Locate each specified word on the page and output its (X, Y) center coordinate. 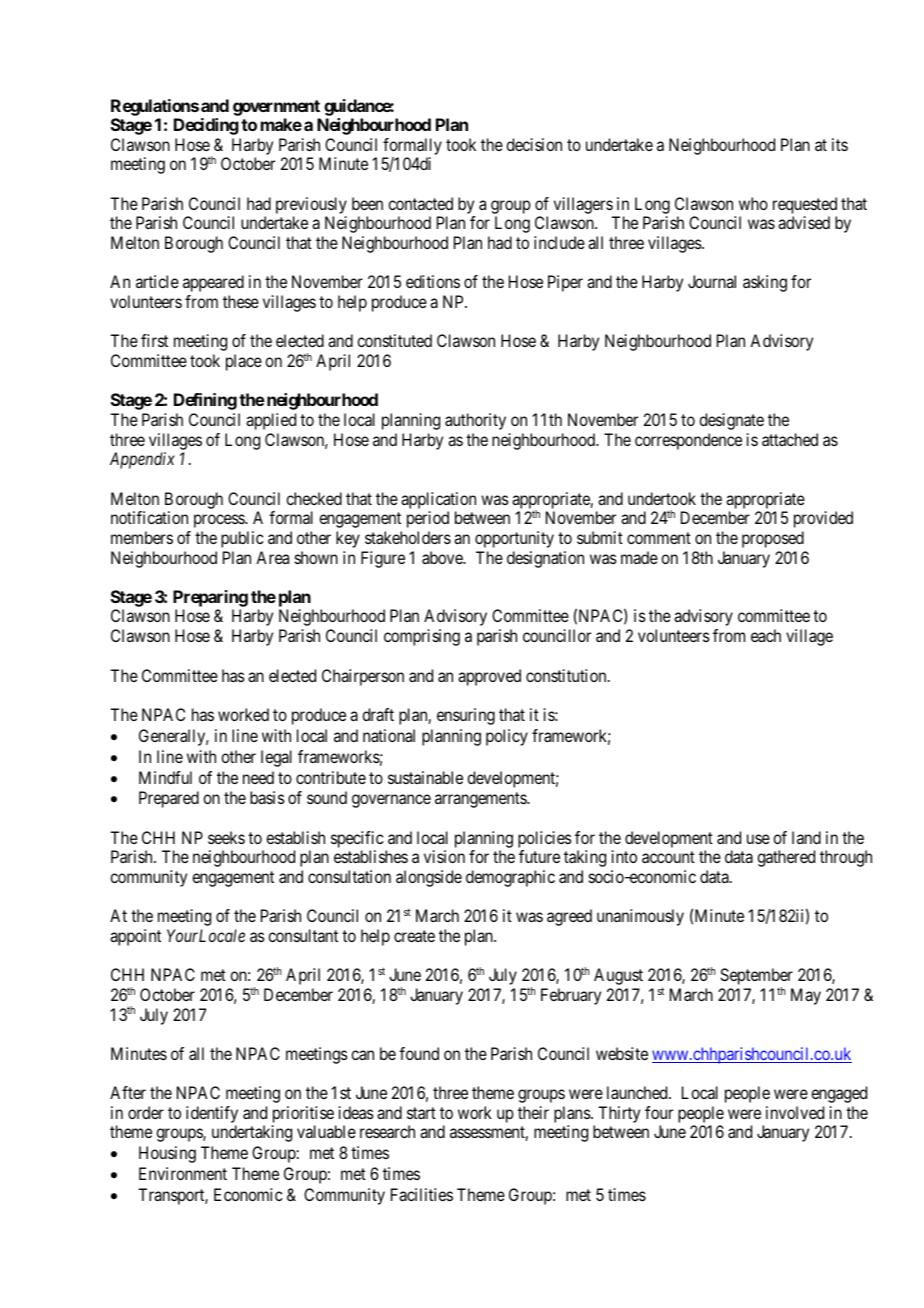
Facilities (422, 1194)
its (840, 144)
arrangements (481, 800)
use (758, 839)
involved (795, 1112)
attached (790, 439)
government (276, 108)
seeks (226, 837)
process (220, 521)
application (438, 500)
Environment (183, 1173)
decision (534, 144)
